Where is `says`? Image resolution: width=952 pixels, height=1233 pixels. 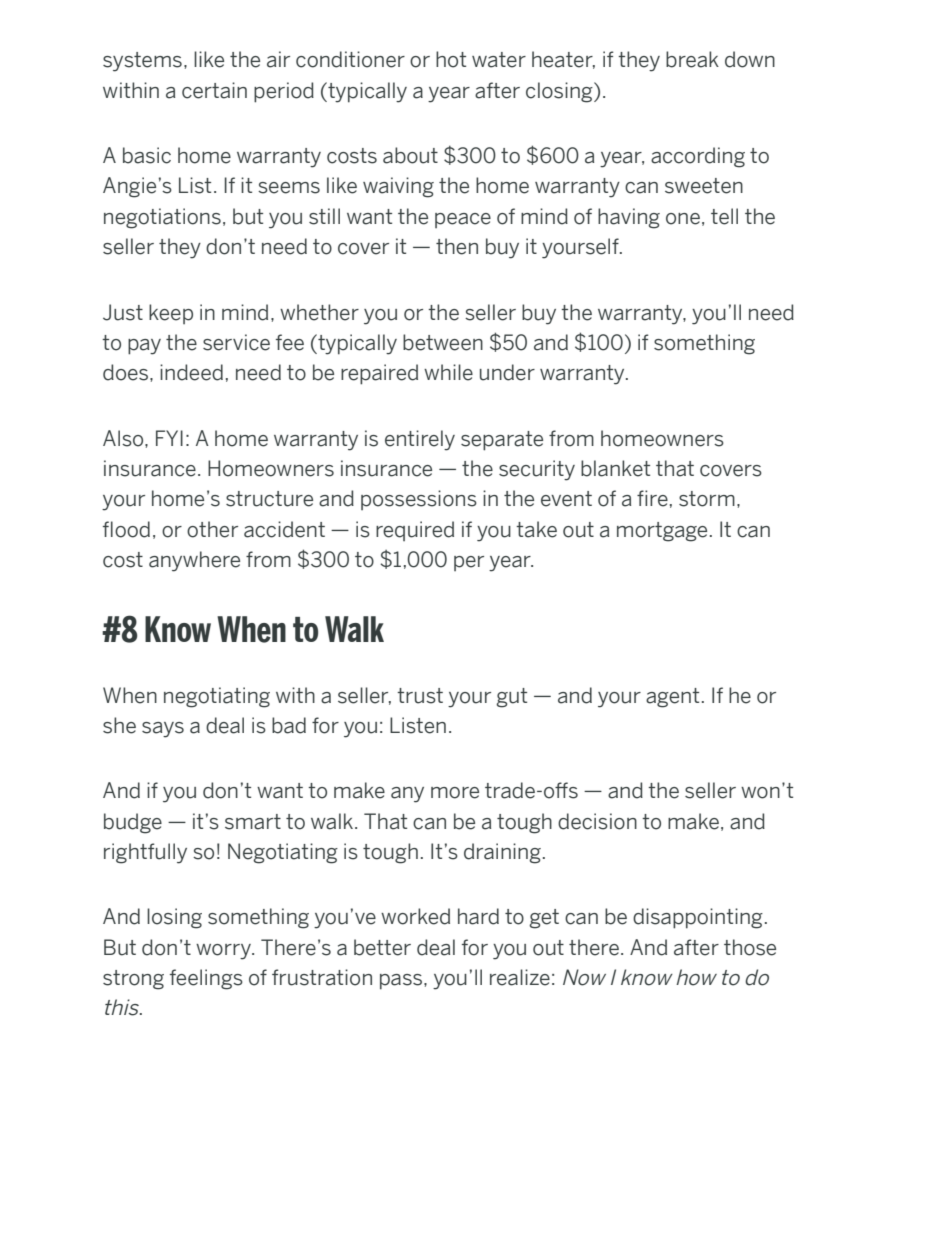 says is located at coordinates (163, 730).
